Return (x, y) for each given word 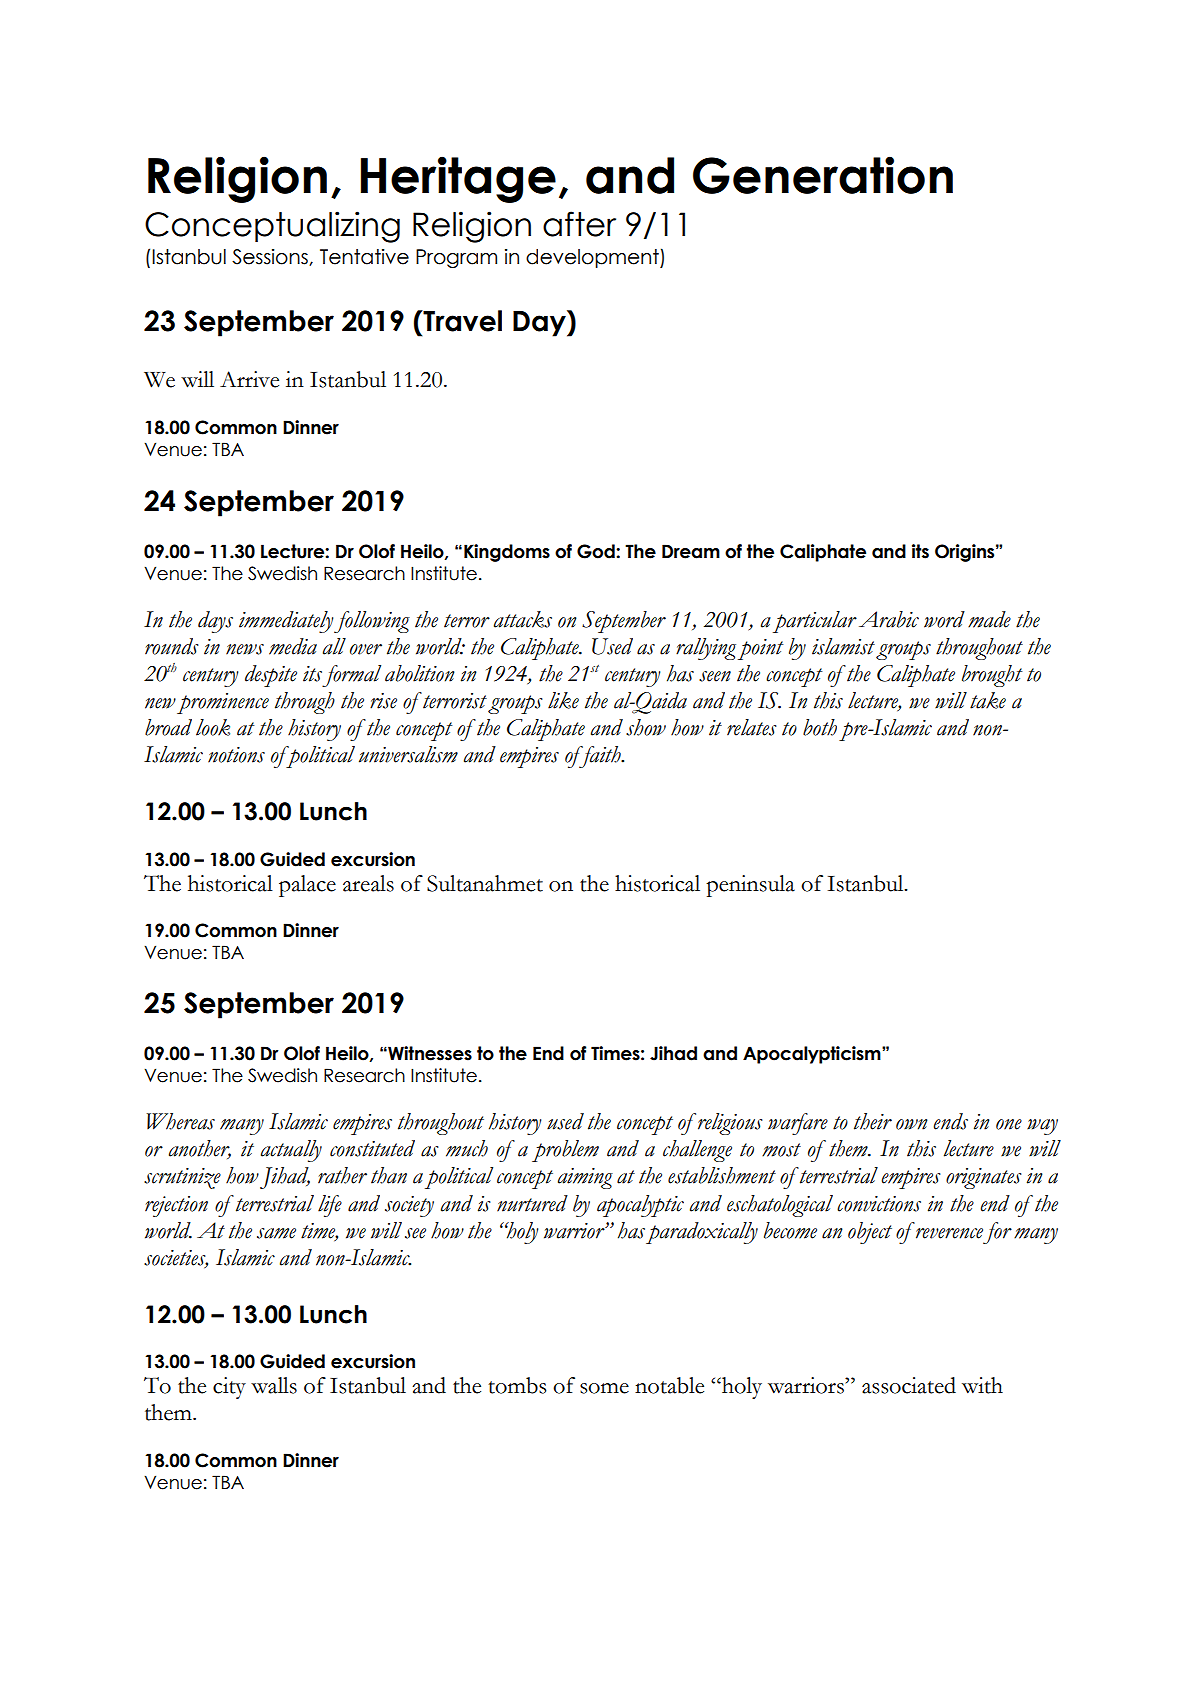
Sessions (271, 257)
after (579, 224)
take (988, 700)
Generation (823, 175)
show (646, 727)
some (604, 1388)
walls (274, 1385)
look (213, 727)
